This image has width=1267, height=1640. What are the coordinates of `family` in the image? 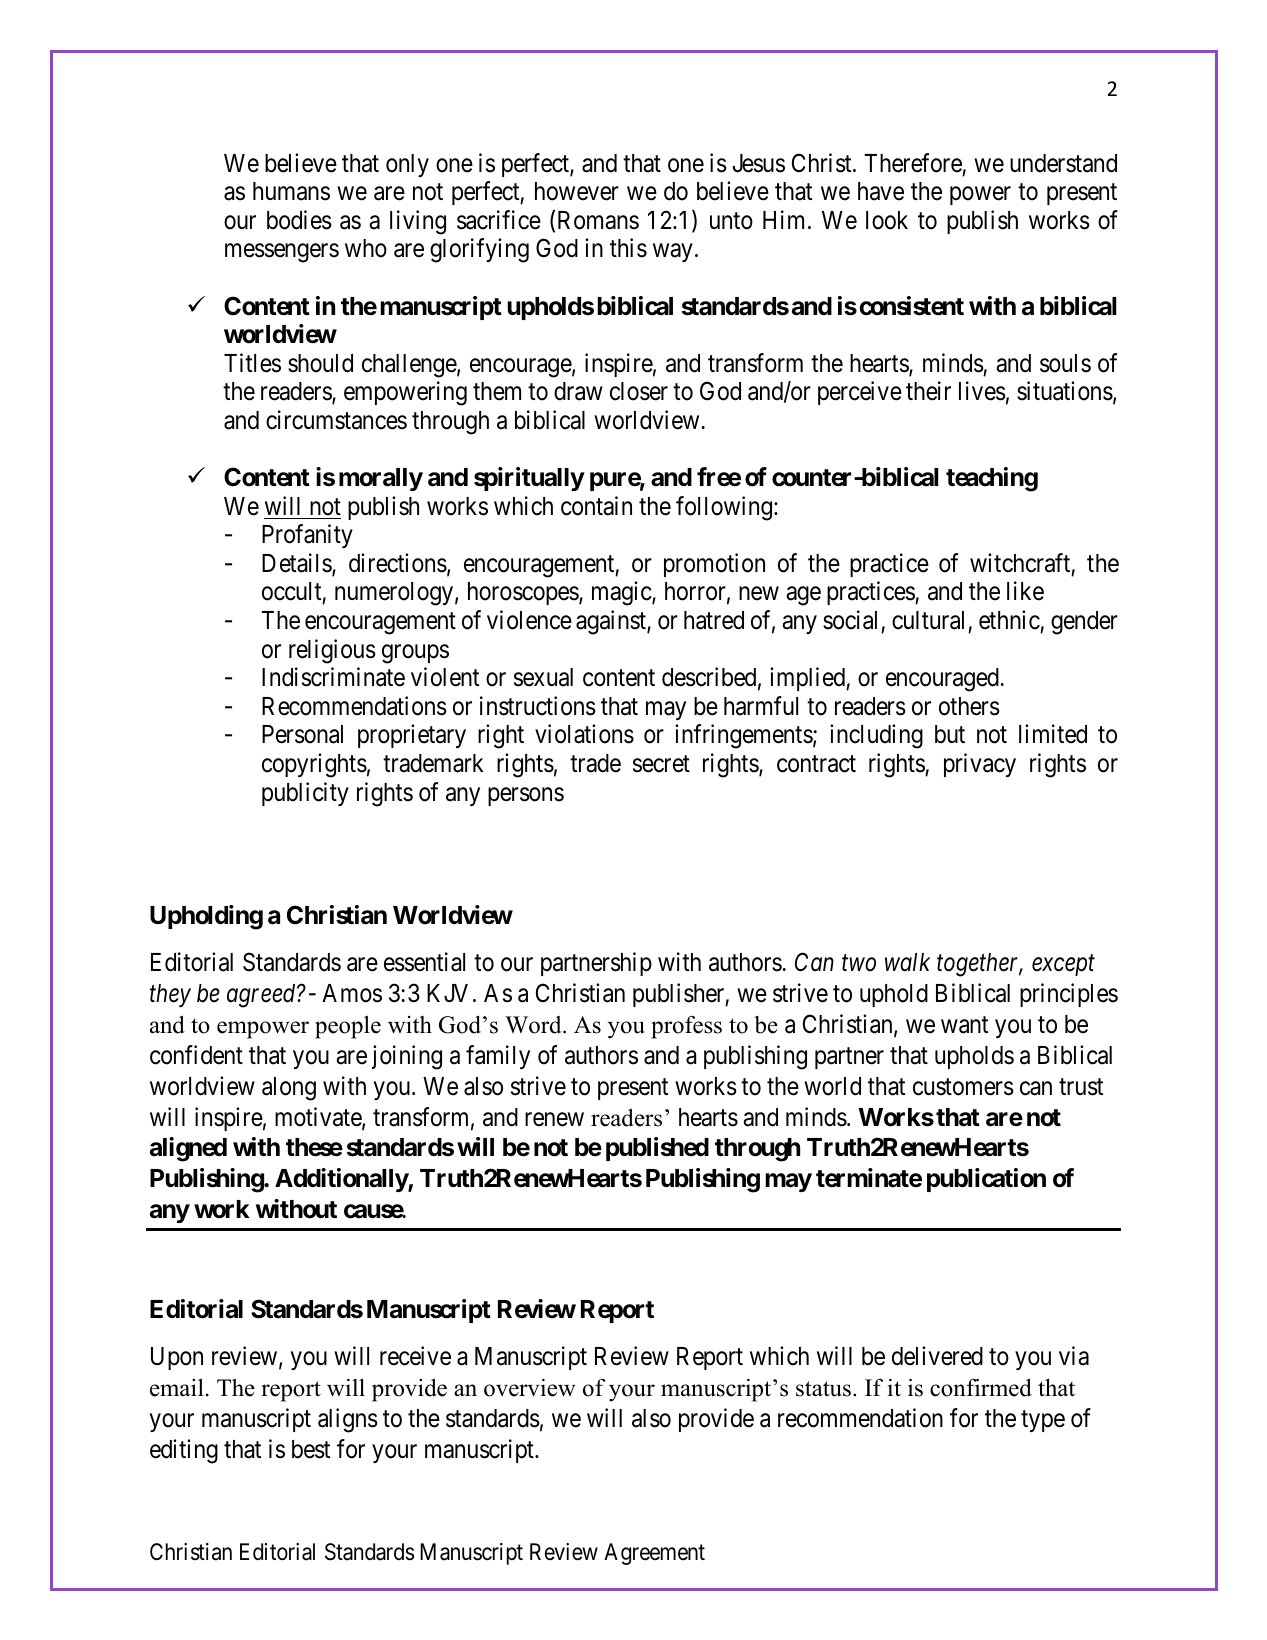 It's located at (498, 1057).
